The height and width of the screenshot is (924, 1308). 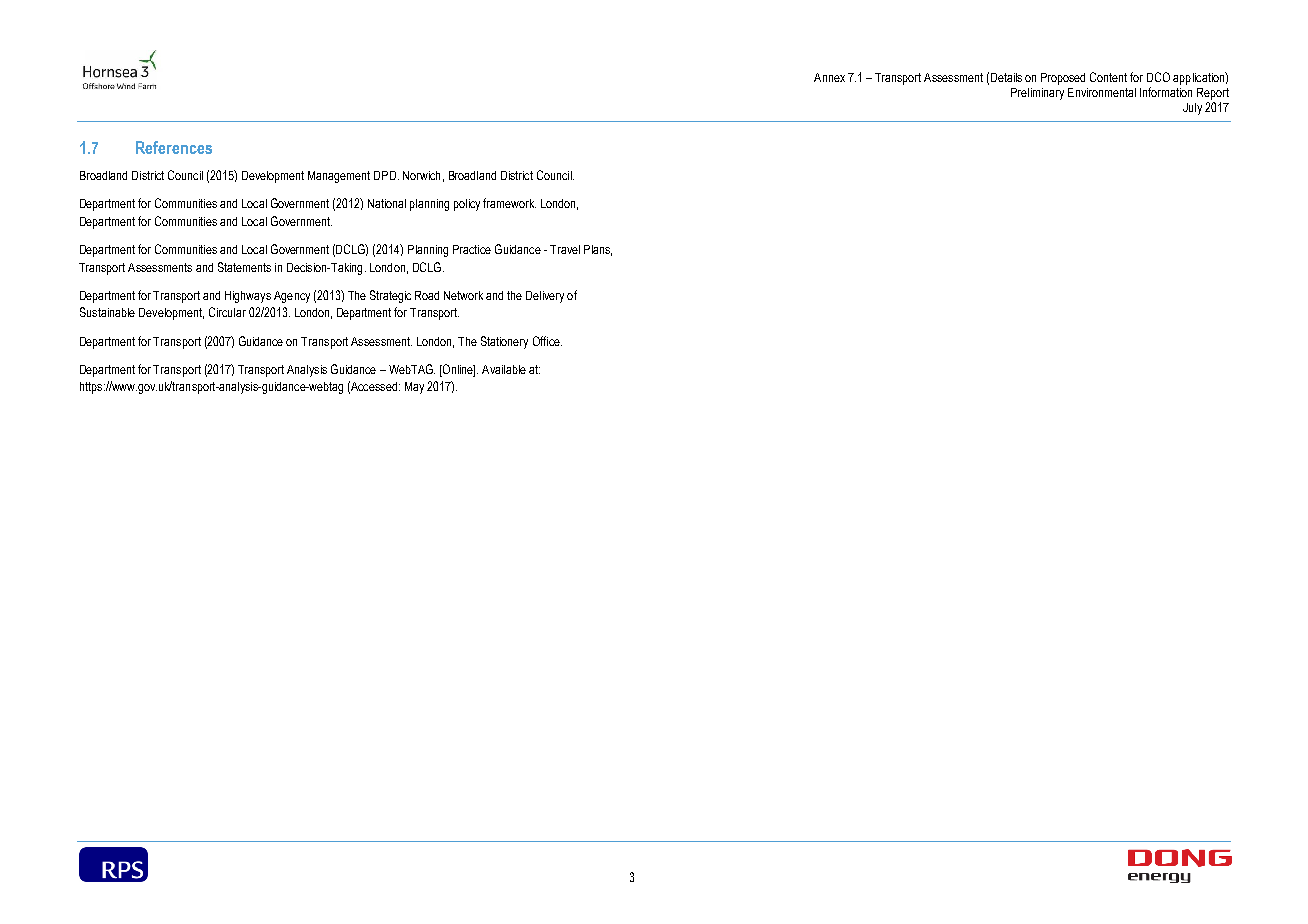 I want to click on Annex, so click(x=829, y=77).
